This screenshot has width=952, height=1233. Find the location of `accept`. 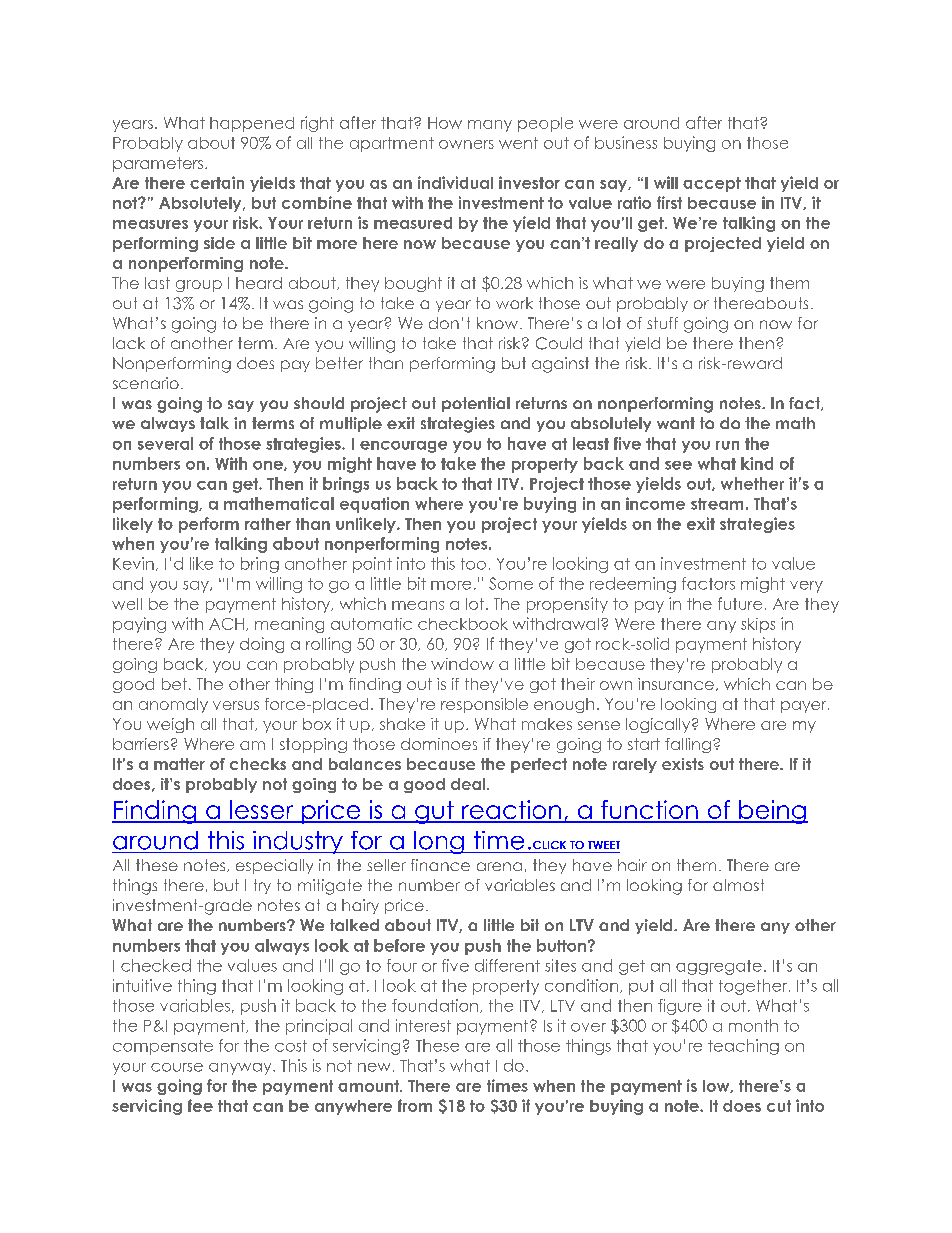

accept is located at coordinates (712, 184).
